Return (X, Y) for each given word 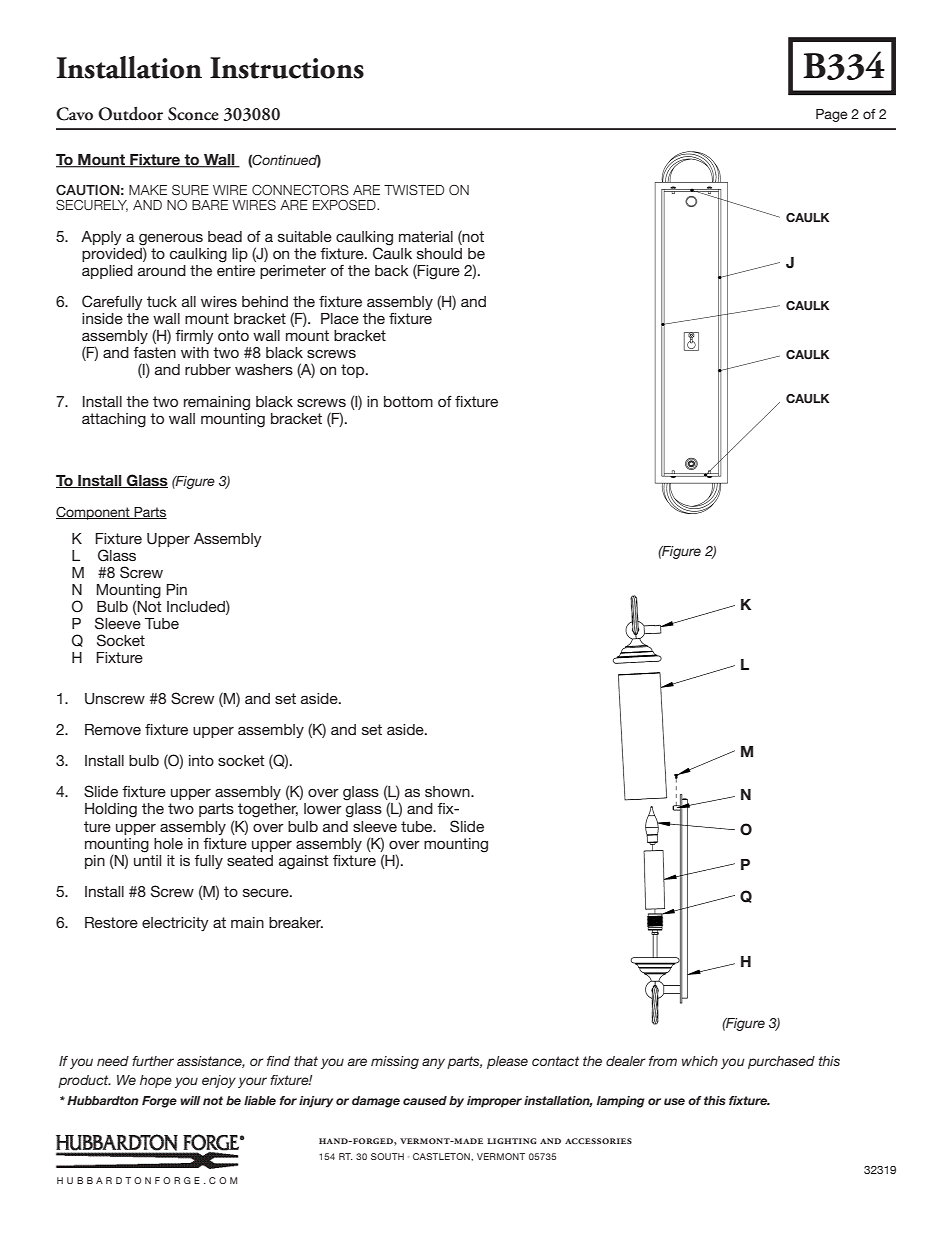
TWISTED (414, 190)
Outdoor (130, 114)
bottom (408, 401)
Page (831, 115)
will (190, 1100)
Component (94, 513)
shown (448, 791)
